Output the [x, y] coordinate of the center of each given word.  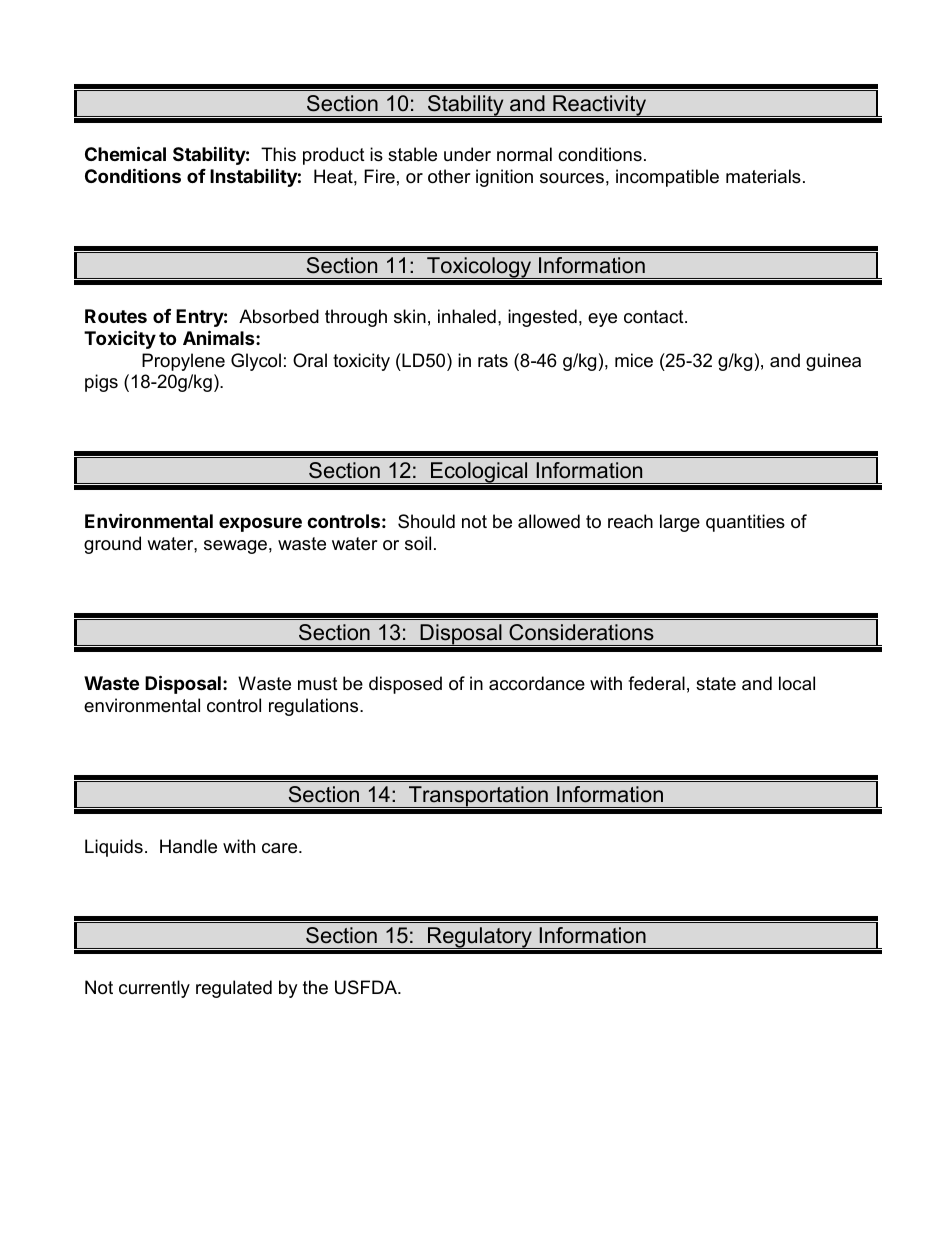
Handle [188, 846]
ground [112, 545]
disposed [405, 685]
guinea [833, 362]
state [716, 684]
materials [763, 176]
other [449, 176]
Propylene [183, 362]
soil [418, 543]
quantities [745, 523]
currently [154, 989]
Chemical [125, 153]
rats [493, 361]
